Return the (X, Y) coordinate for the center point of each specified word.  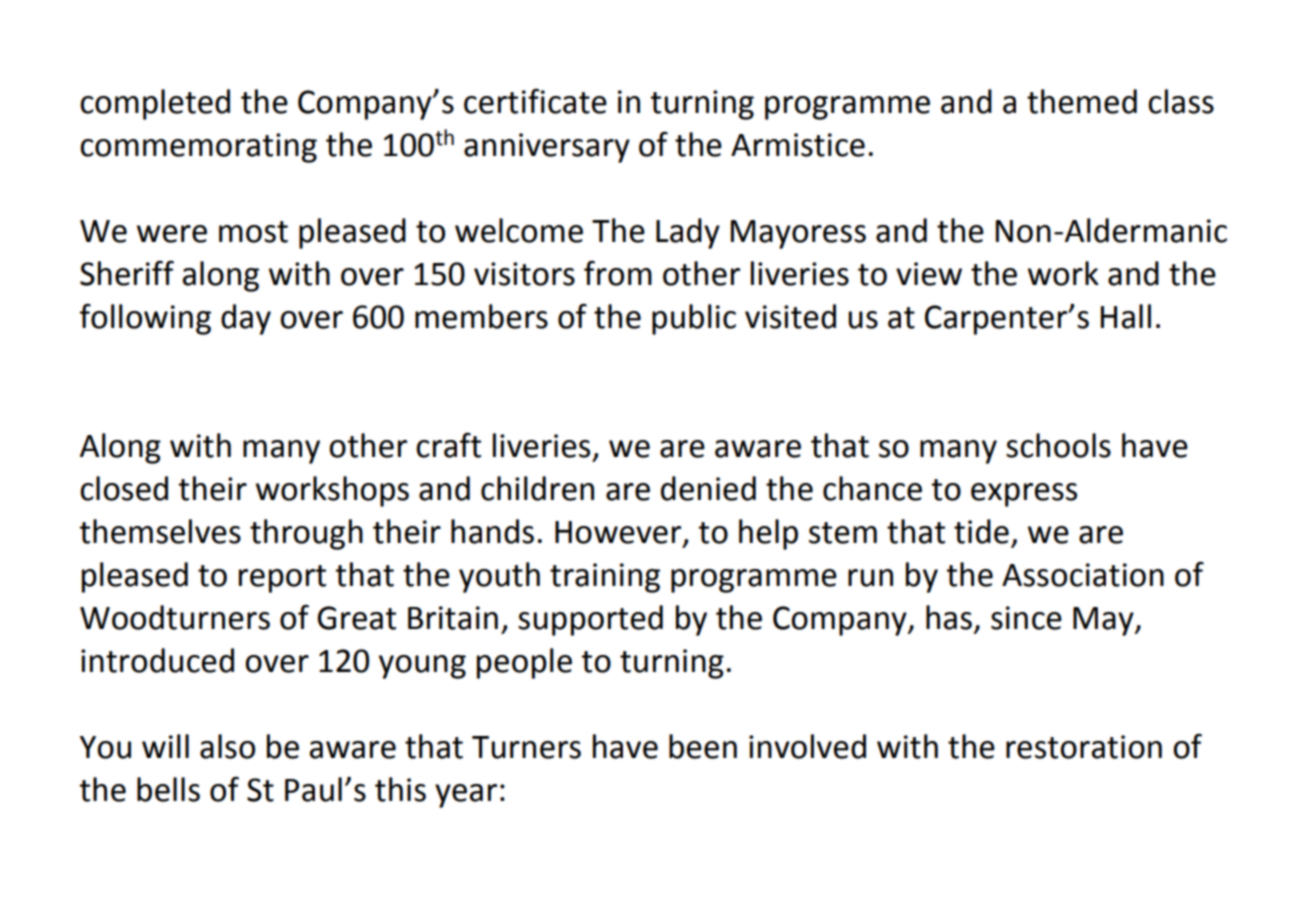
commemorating (198, 148)
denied (708, 488)
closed (124, 488)
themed (1082, 101)
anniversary (547, 148)
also (227, 746)
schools (1058, 445)
